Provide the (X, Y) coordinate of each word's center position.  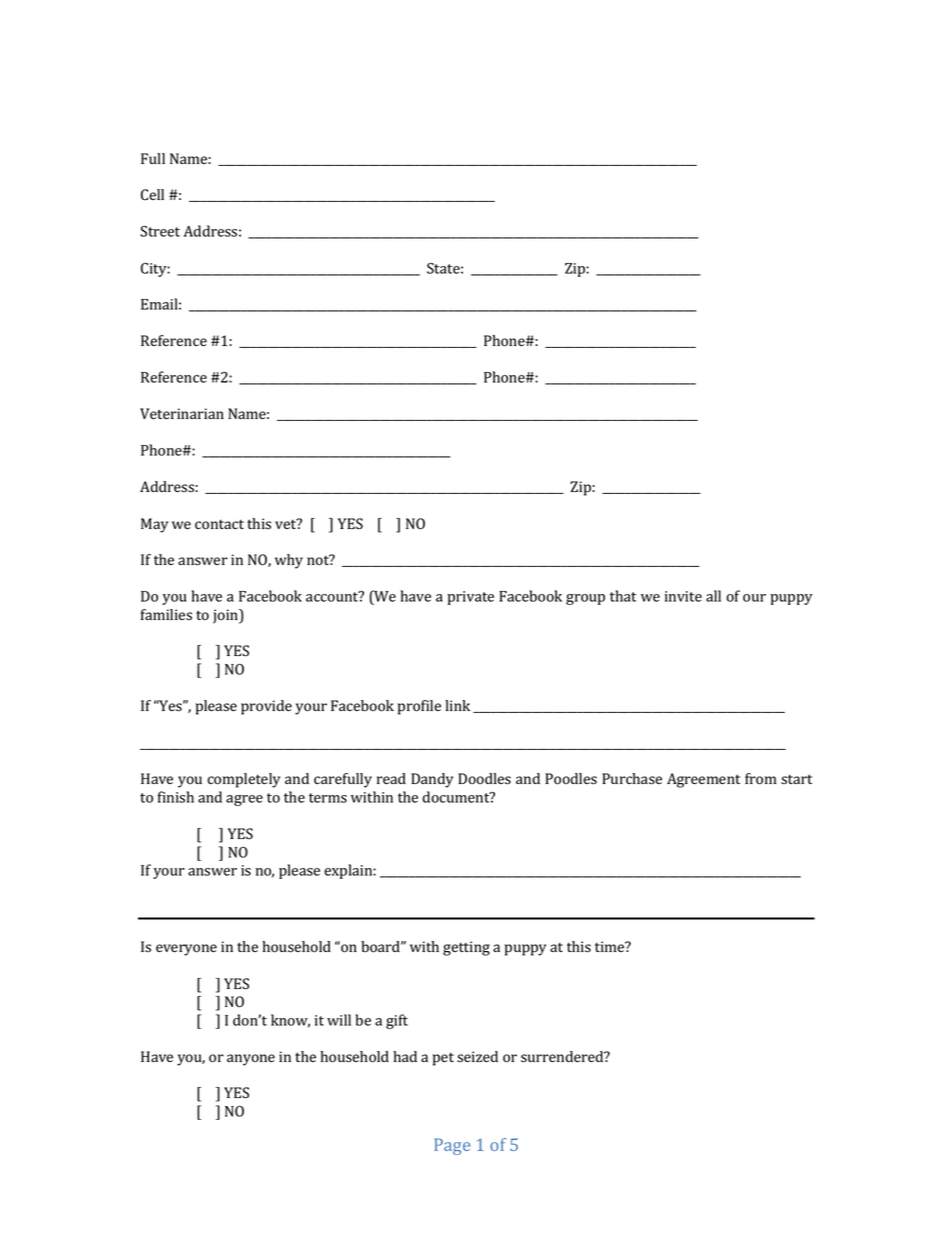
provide (266, 707)
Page (452, 1146)
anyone (251, 1060)
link (457, 705)
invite (683, 596)
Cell (152, 195)
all (713, 596)
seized (477, 1057)
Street (160, 231)
